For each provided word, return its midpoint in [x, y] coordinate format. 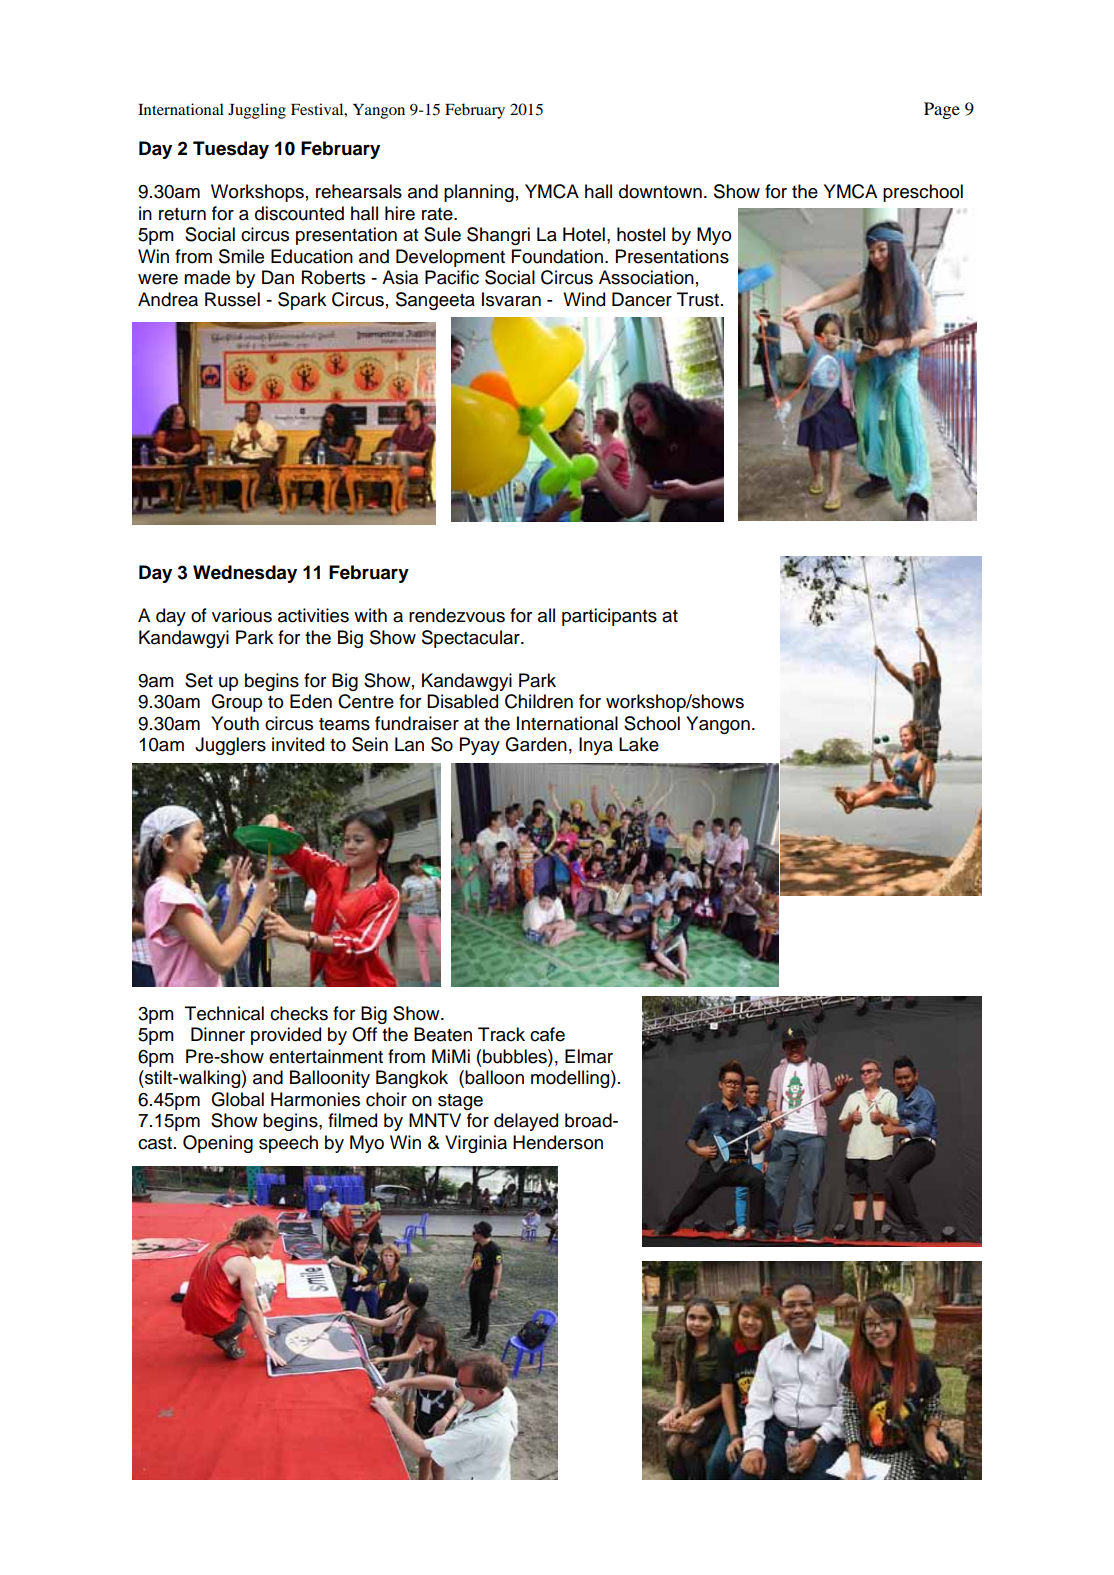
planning [479, 193]
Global [238, 1099]
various [242, 615]
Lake [639, 744]
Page [942, 110]
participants [609, 617]
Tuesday [231, 150]
